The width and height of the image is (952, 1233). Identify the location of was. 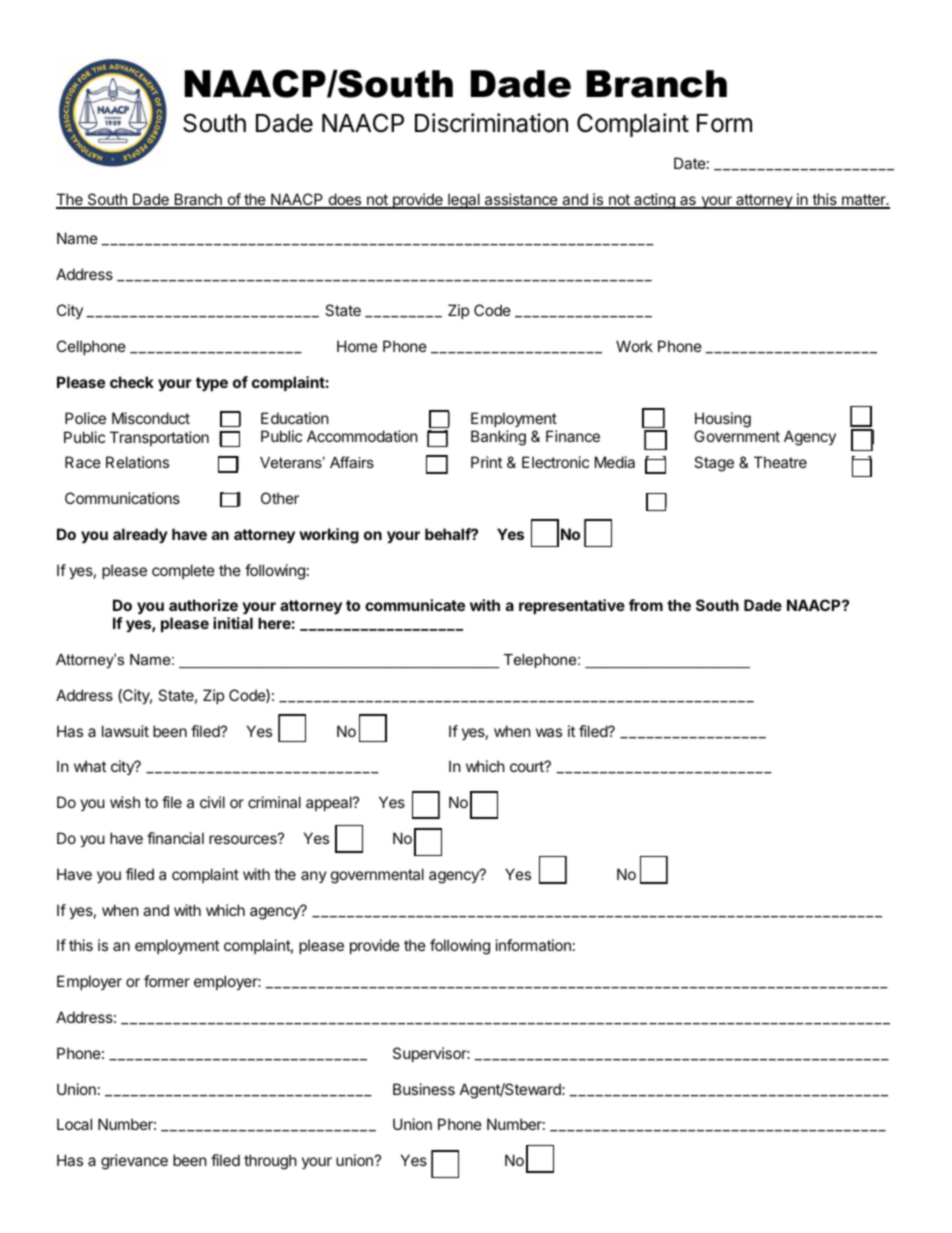
(549, 732).
